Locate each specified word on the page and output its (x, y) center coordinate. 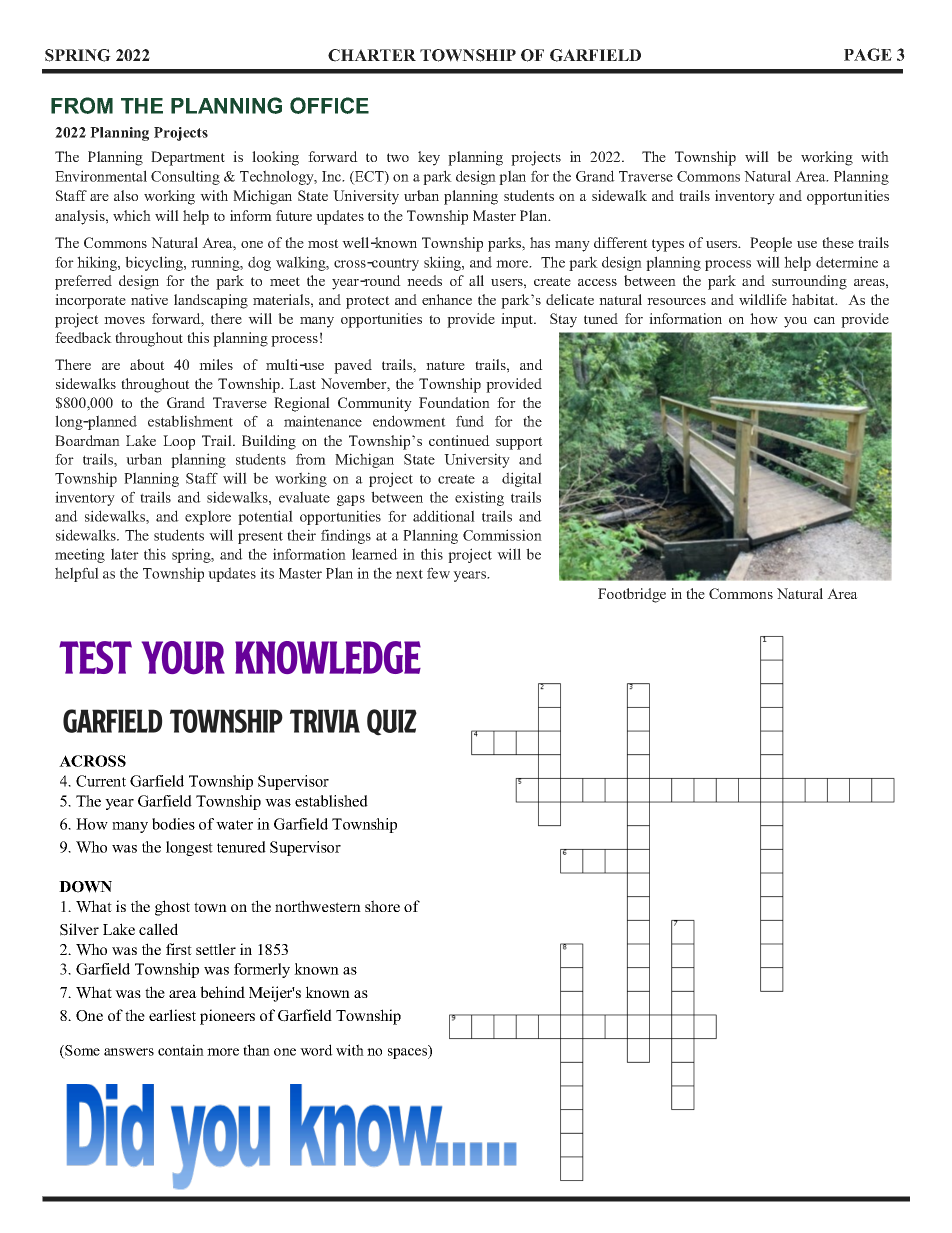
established (331, 801)
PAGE (868, 54)
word (316, 1050)
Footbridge (632, 595)
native (149, 299)
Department (188, 158)
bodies (173, 824)
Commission (502, 535)
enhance (447, 299)
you (795, 322)
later (125, 554)
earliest (172, 1015)
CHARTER (372, 55)
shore (382, 906)
